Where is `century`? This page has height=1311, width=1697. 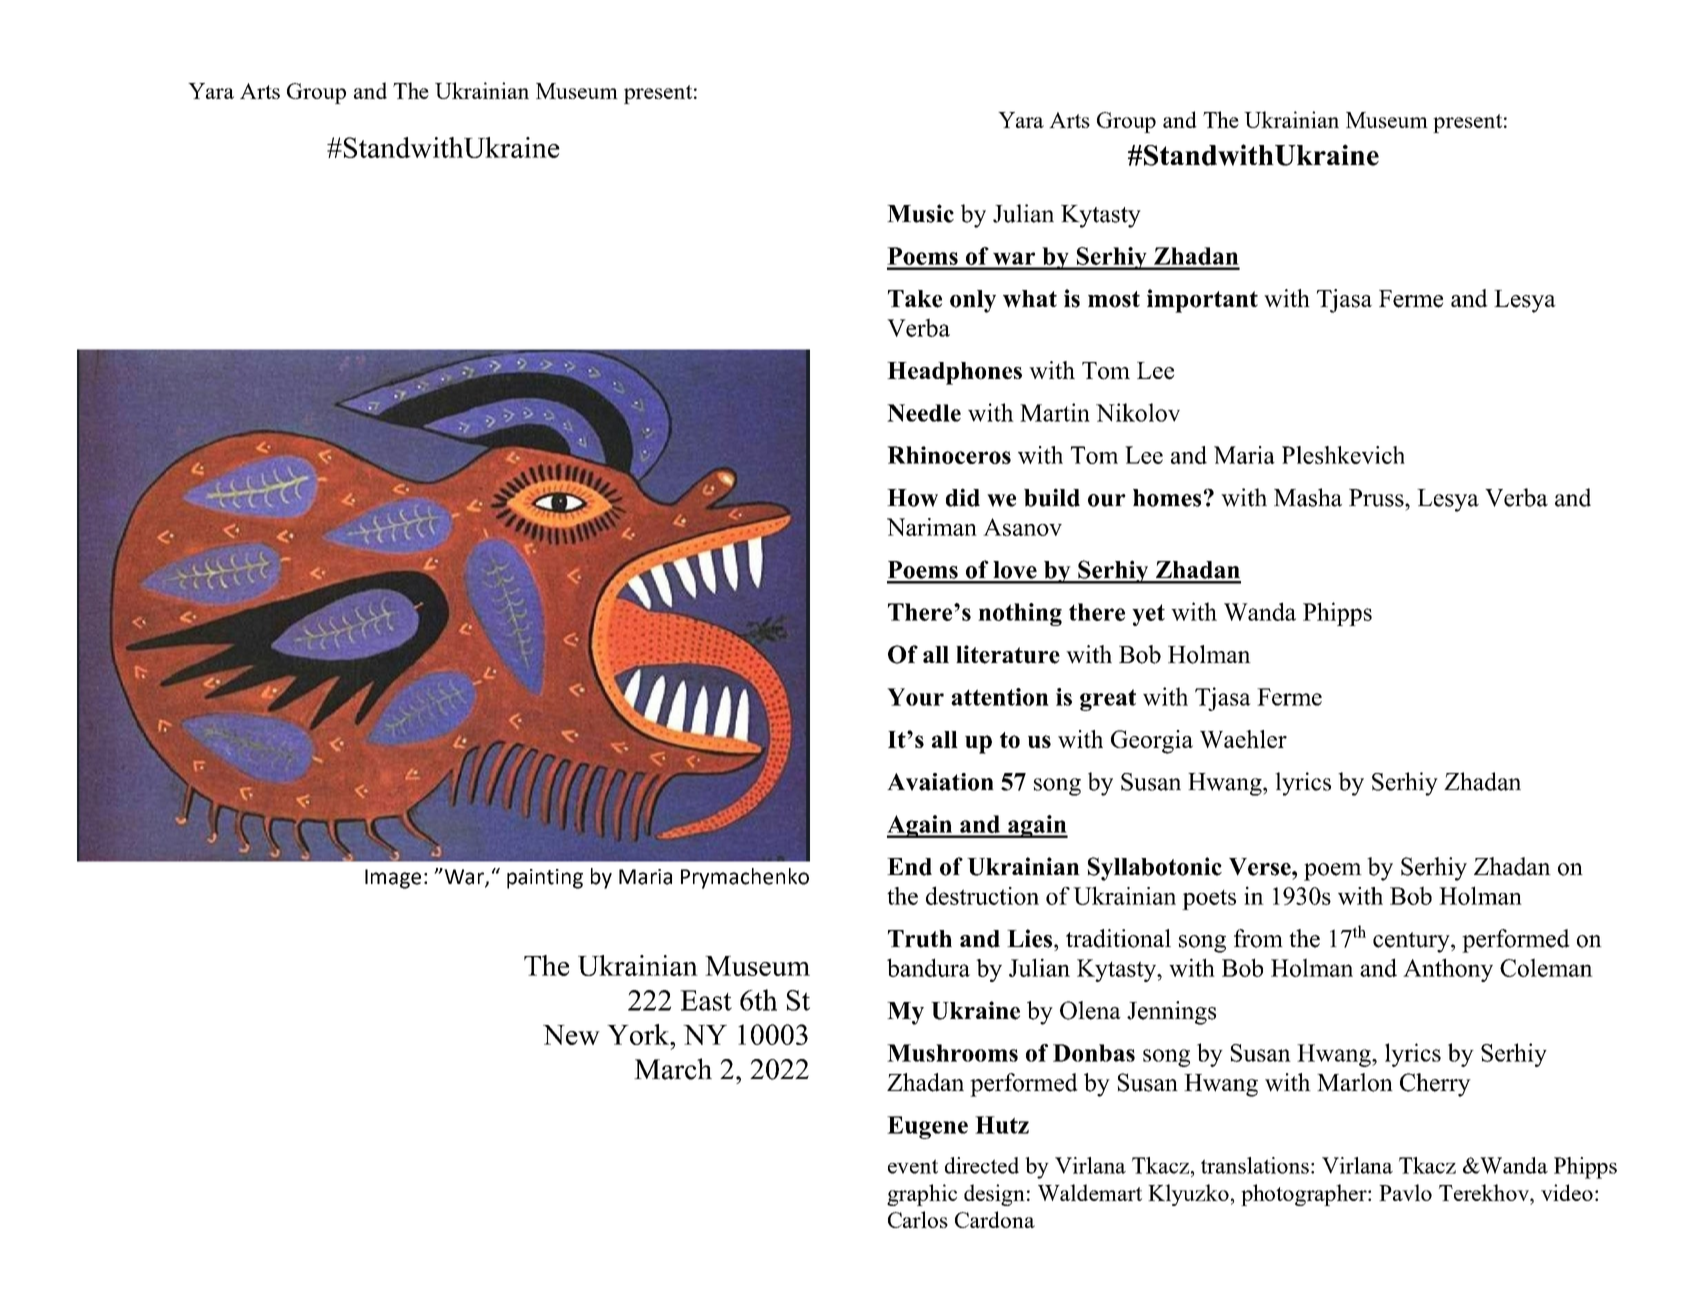 century is located at coordinates (1412, 942).
